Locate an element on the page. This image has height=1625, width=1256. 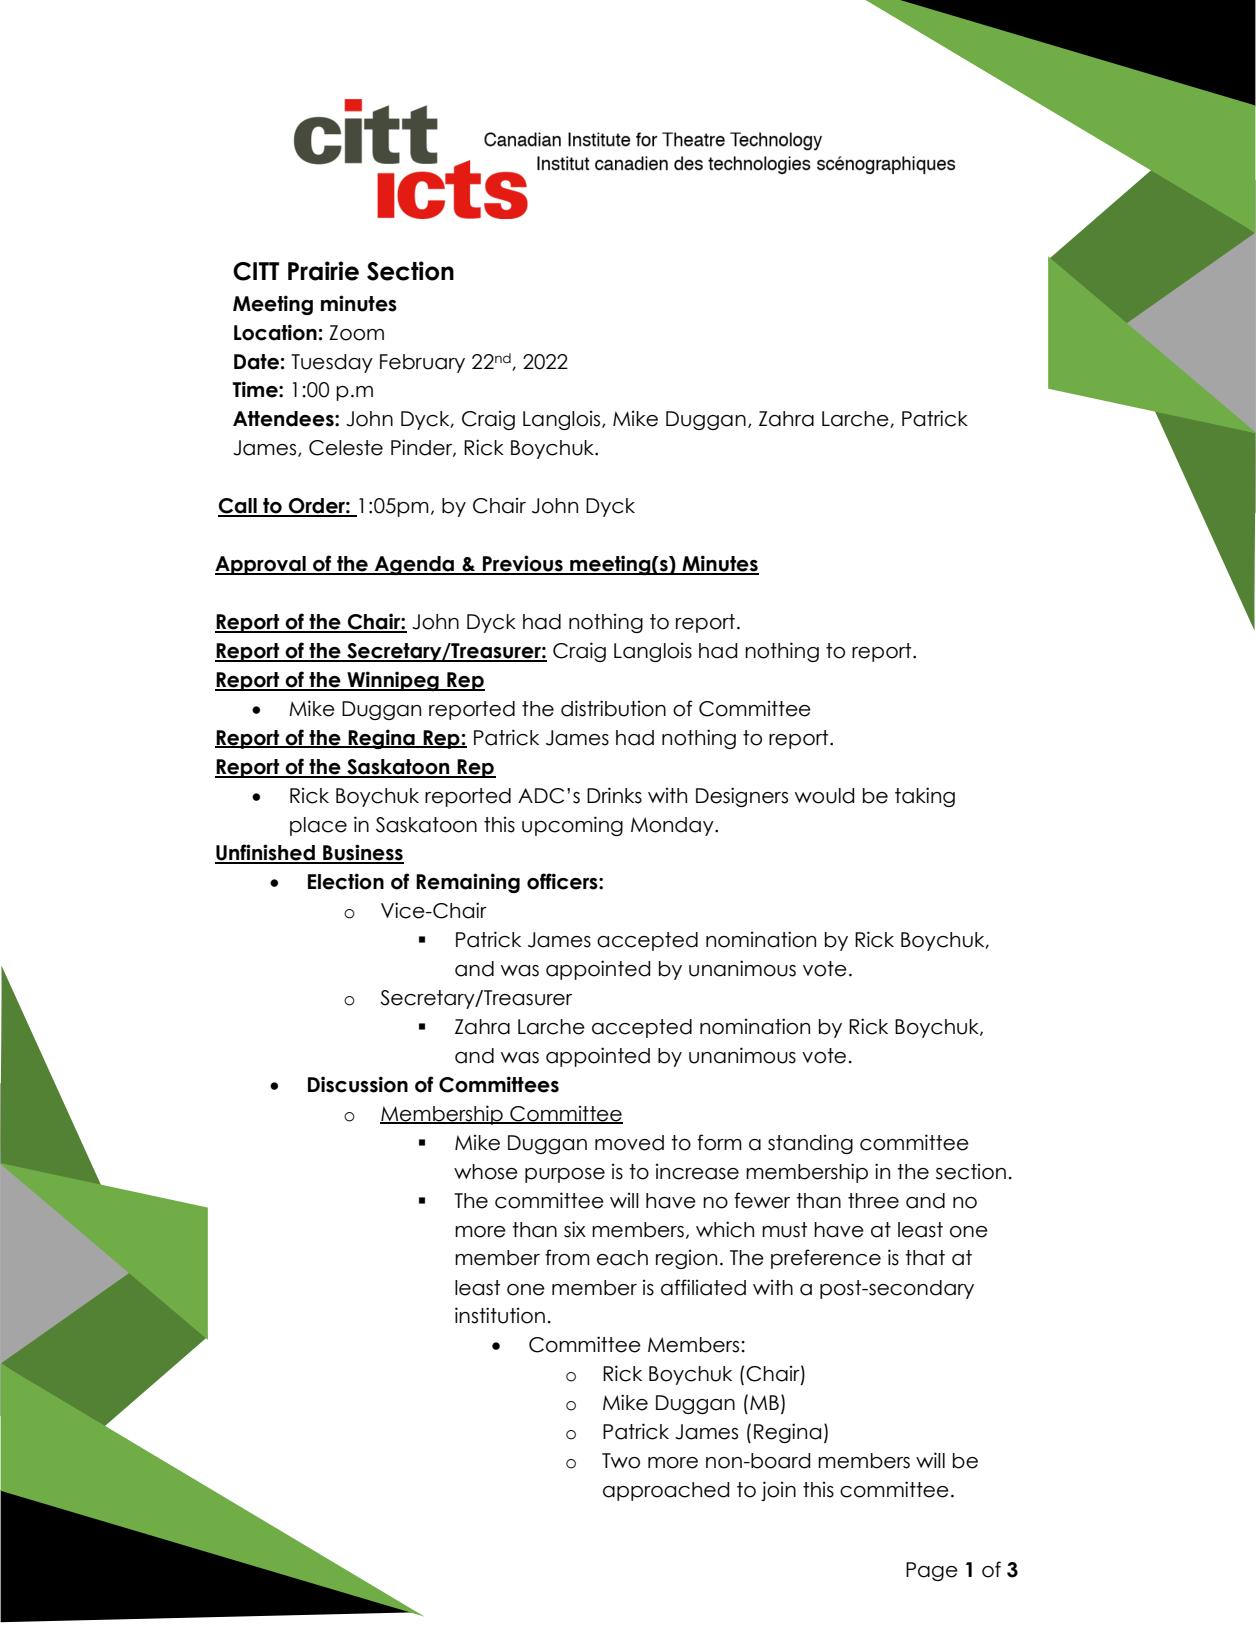
Previous is located at coordinates (523, 564).
